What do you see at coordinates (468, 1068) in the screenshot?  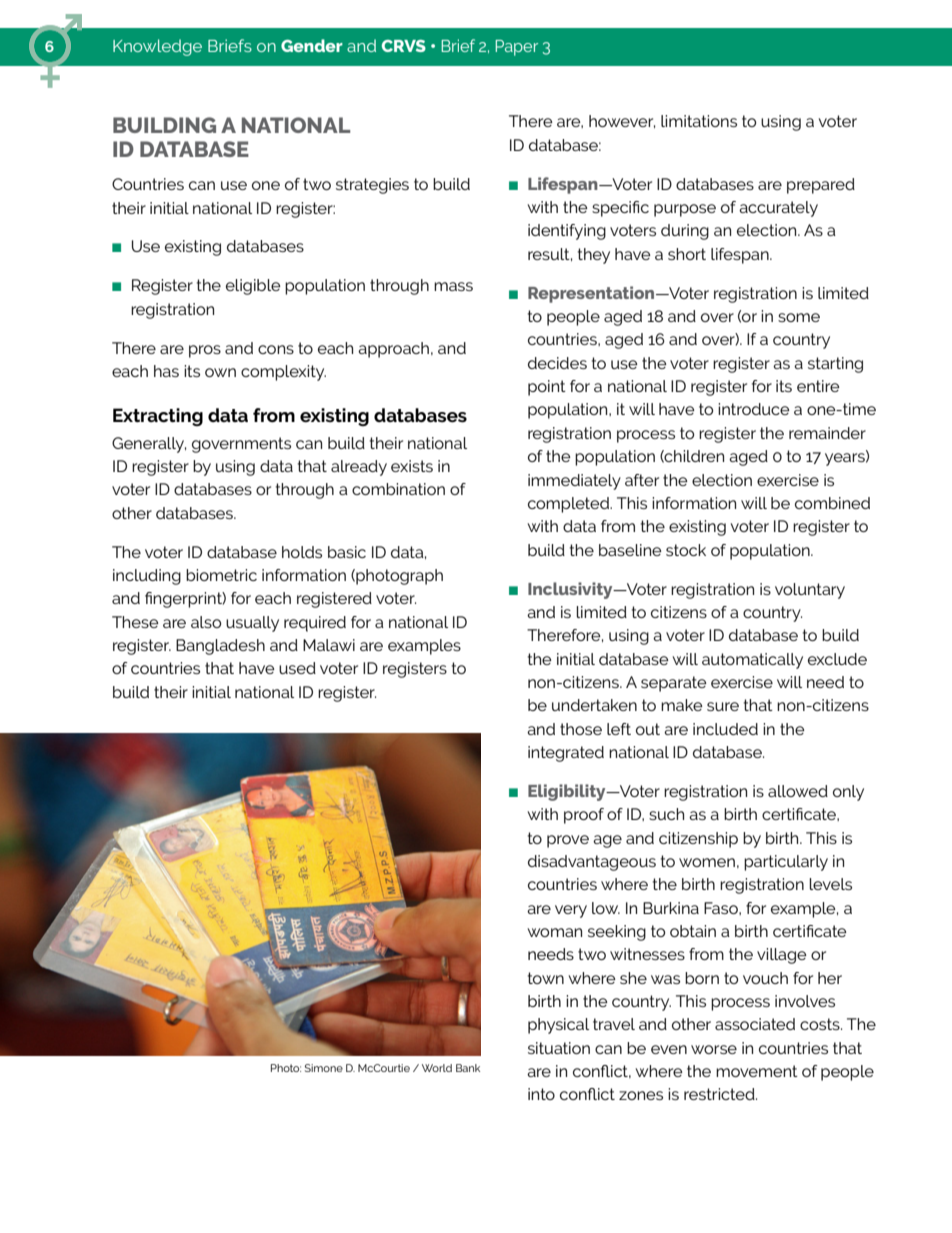 I see `Bank` at bounding box center [468, 1068].
